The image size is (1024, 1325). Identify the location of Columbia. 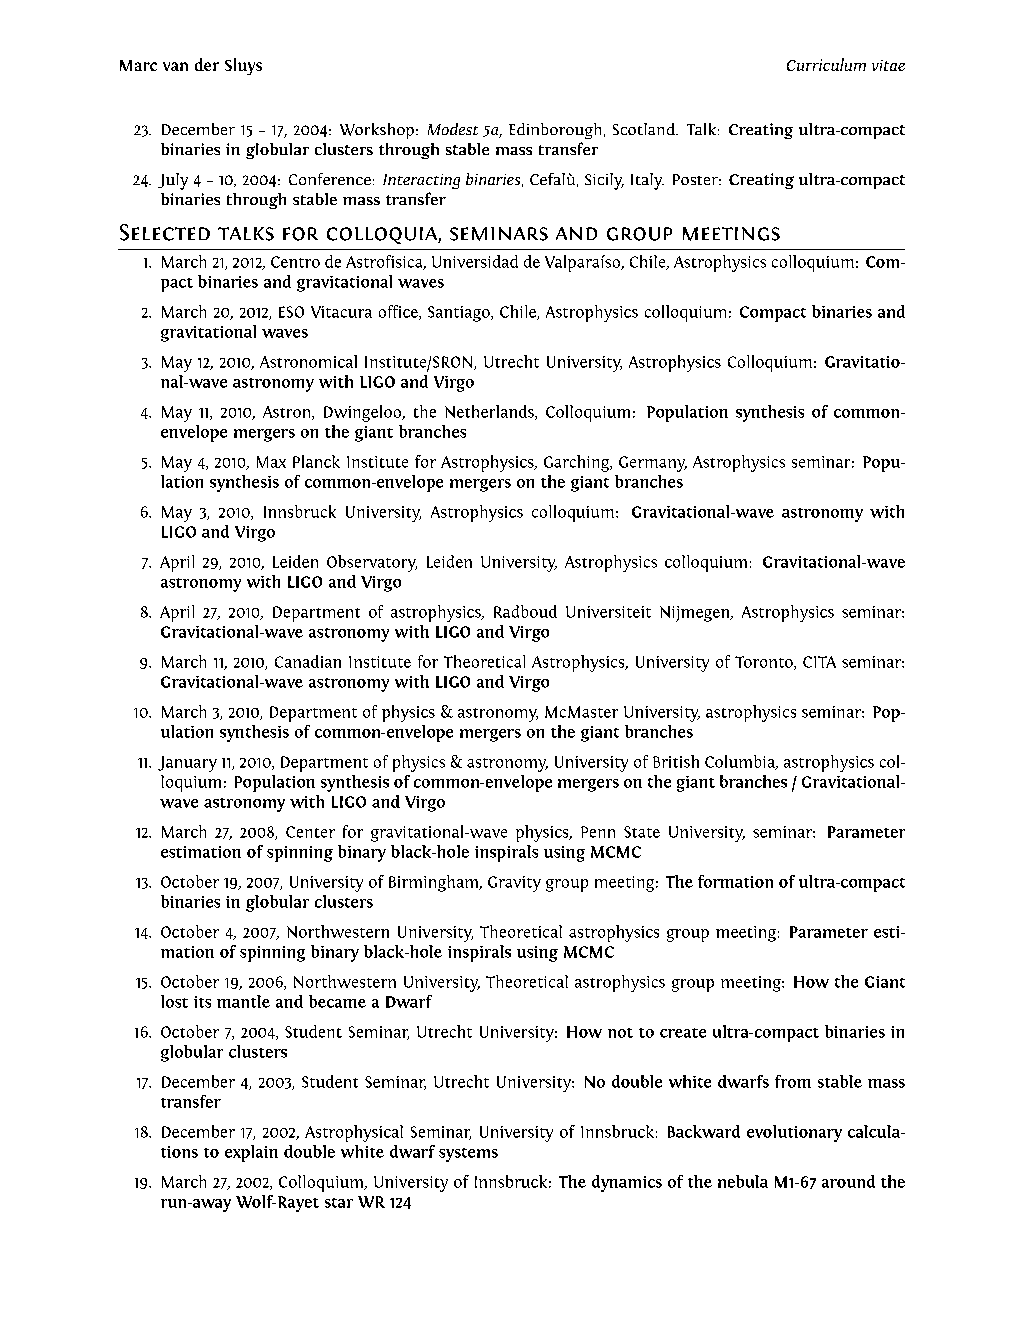
(741, 762).
